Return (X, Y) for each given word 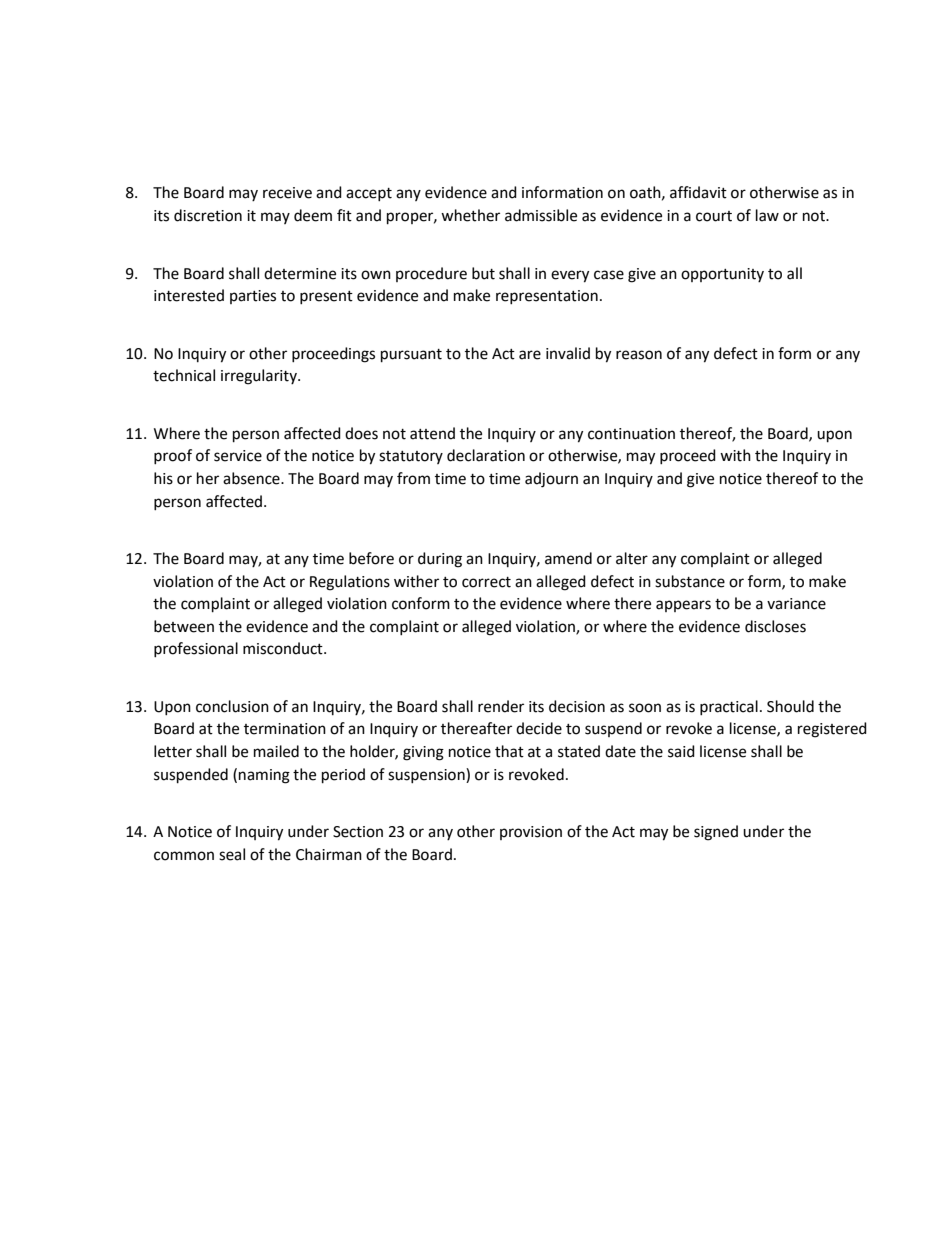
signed (716, 833)
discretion (208, 215)
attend (432, 433)
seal (232, 854)
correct (486, 582)
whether (470, 215)
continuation (631, 434)
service (238, 456)
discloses (775, 626)
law (767, 215)
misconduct (284, 648)
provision (531, 833)
